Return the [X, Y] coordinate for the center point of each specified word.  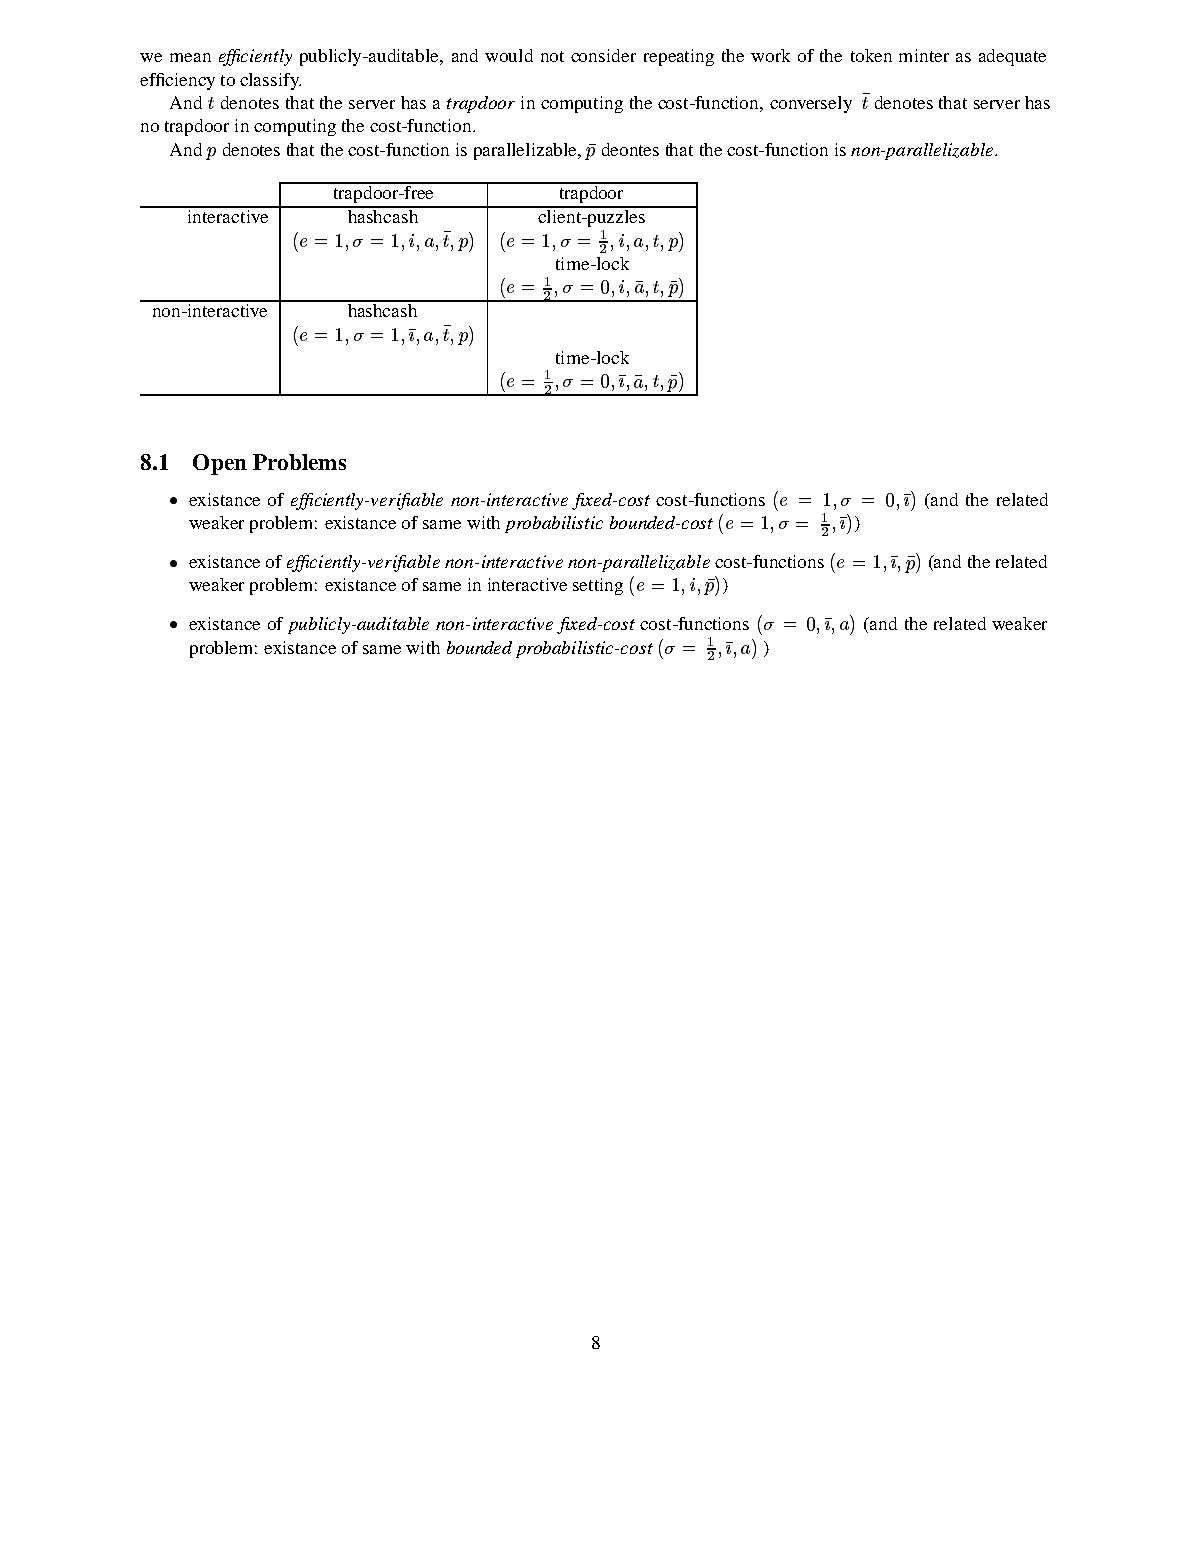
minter [924, 55]
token [871, 55]
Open [220, 464]
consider [603, 55]
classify [270, 81]
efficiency [177, 81]
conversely [811, 104]
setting [598, 586]
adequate [1012, 57]
